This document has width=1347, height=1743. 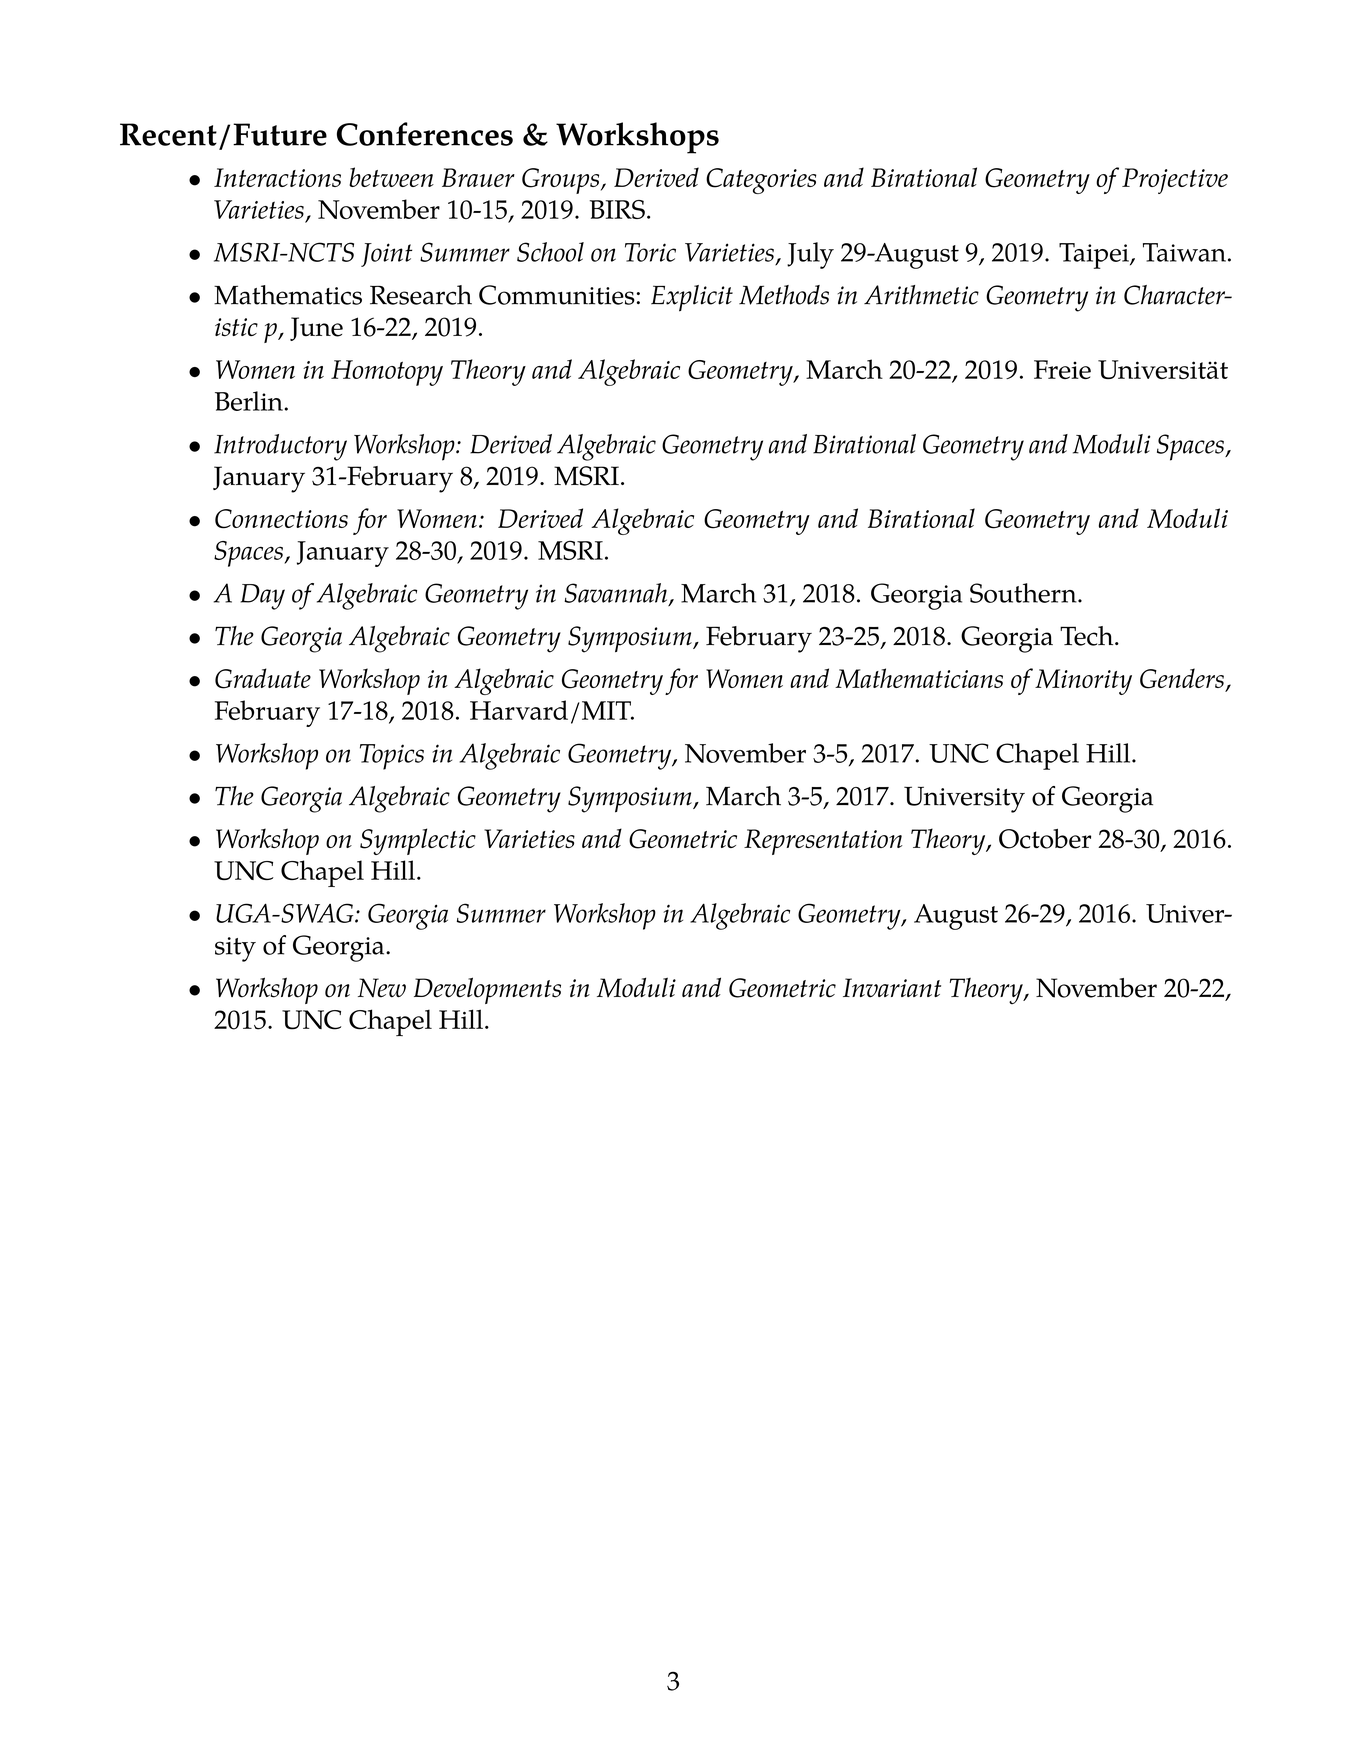 What do you see at coordinates (761, 181) in the document?
I see `Categories` at bounding box center [761, 181].
